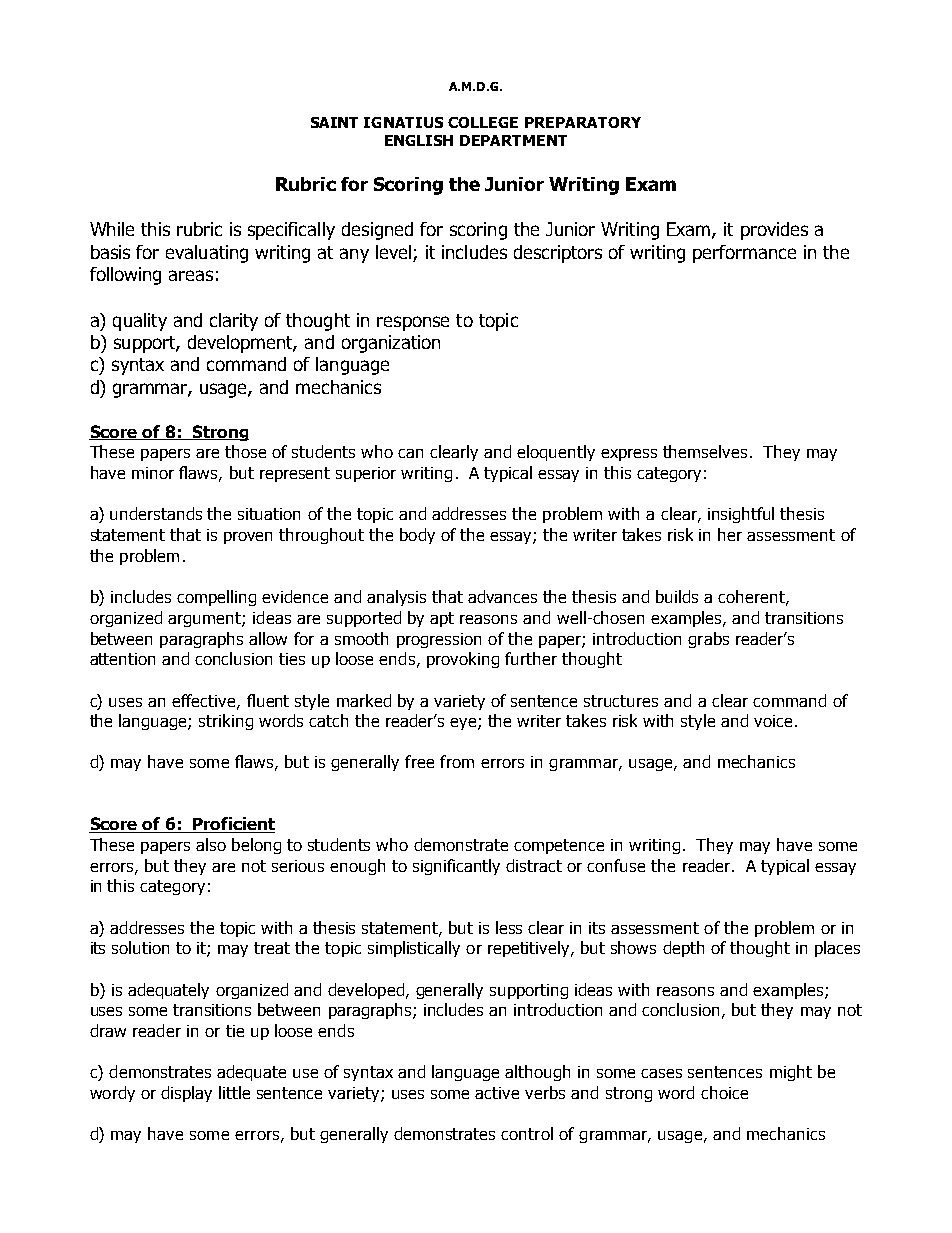  What do you see at coordinates (233, 825) in the page?
I see `Proficient` at bounding box center [233, 825].
